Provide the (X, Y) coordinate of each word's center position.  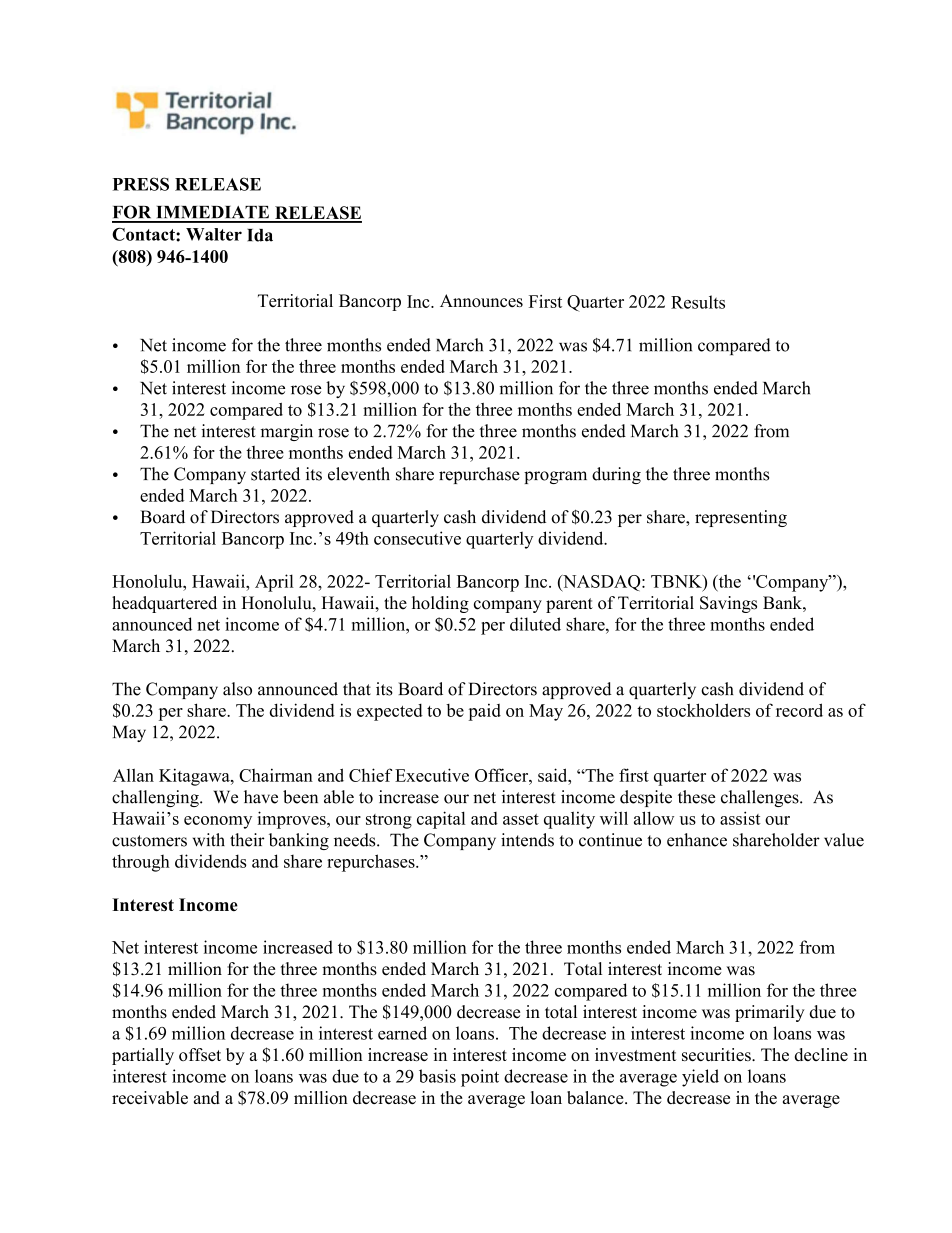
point (480, 1078)
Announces (481, 300)
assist (740, 818)
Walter (214, 234)
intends (527, 840)
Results (698, 302)
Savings (728, 604)
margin (287, 432)
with (209, 840)
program (555, 477)
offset (200, 1054)
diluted (535, 624)
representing (741, 518)
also (237, 689)
